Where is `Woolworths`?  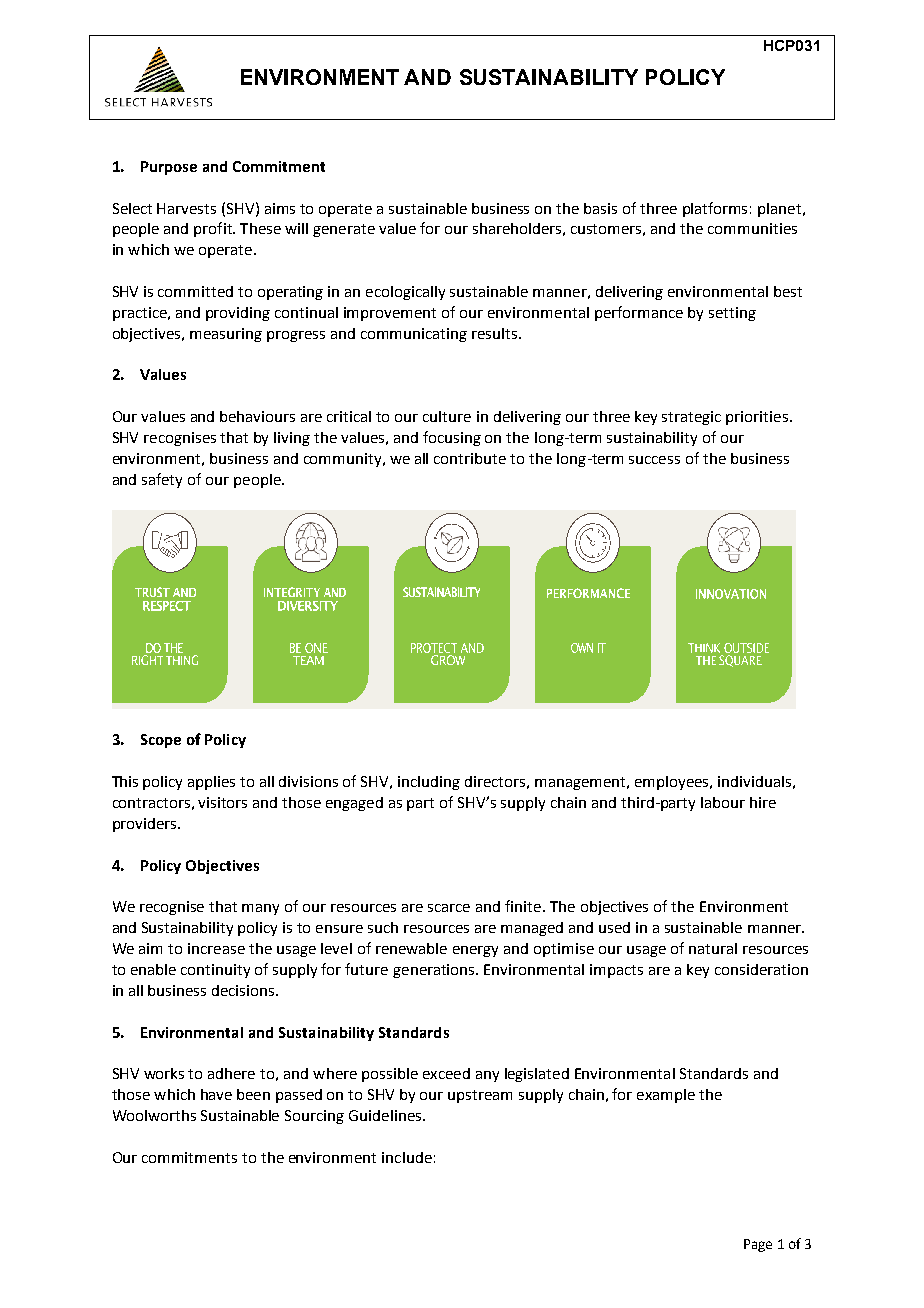 Woolworths is located at coordinates (154, 1115).
